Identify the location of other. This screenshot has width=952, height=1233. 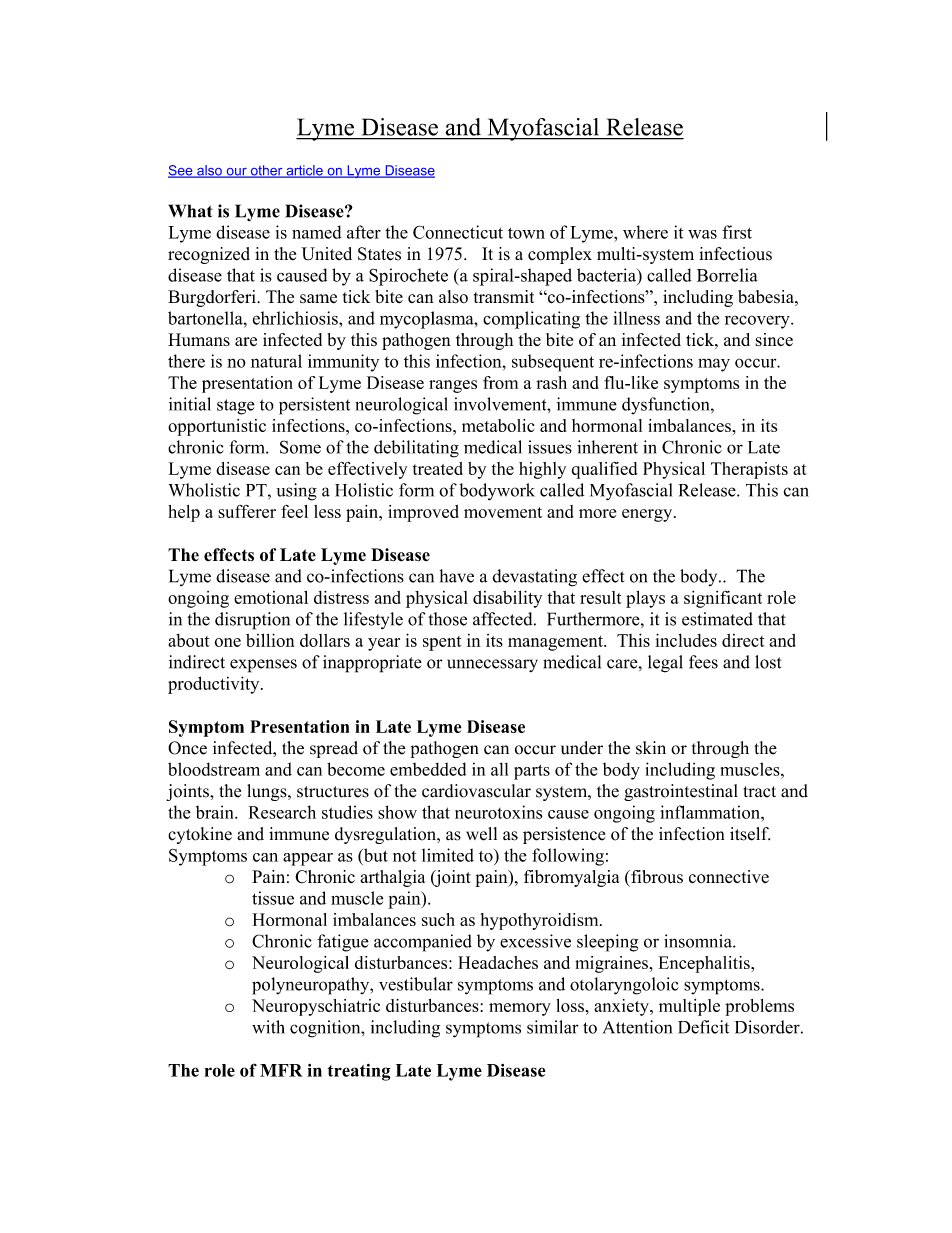
(266, 171).
